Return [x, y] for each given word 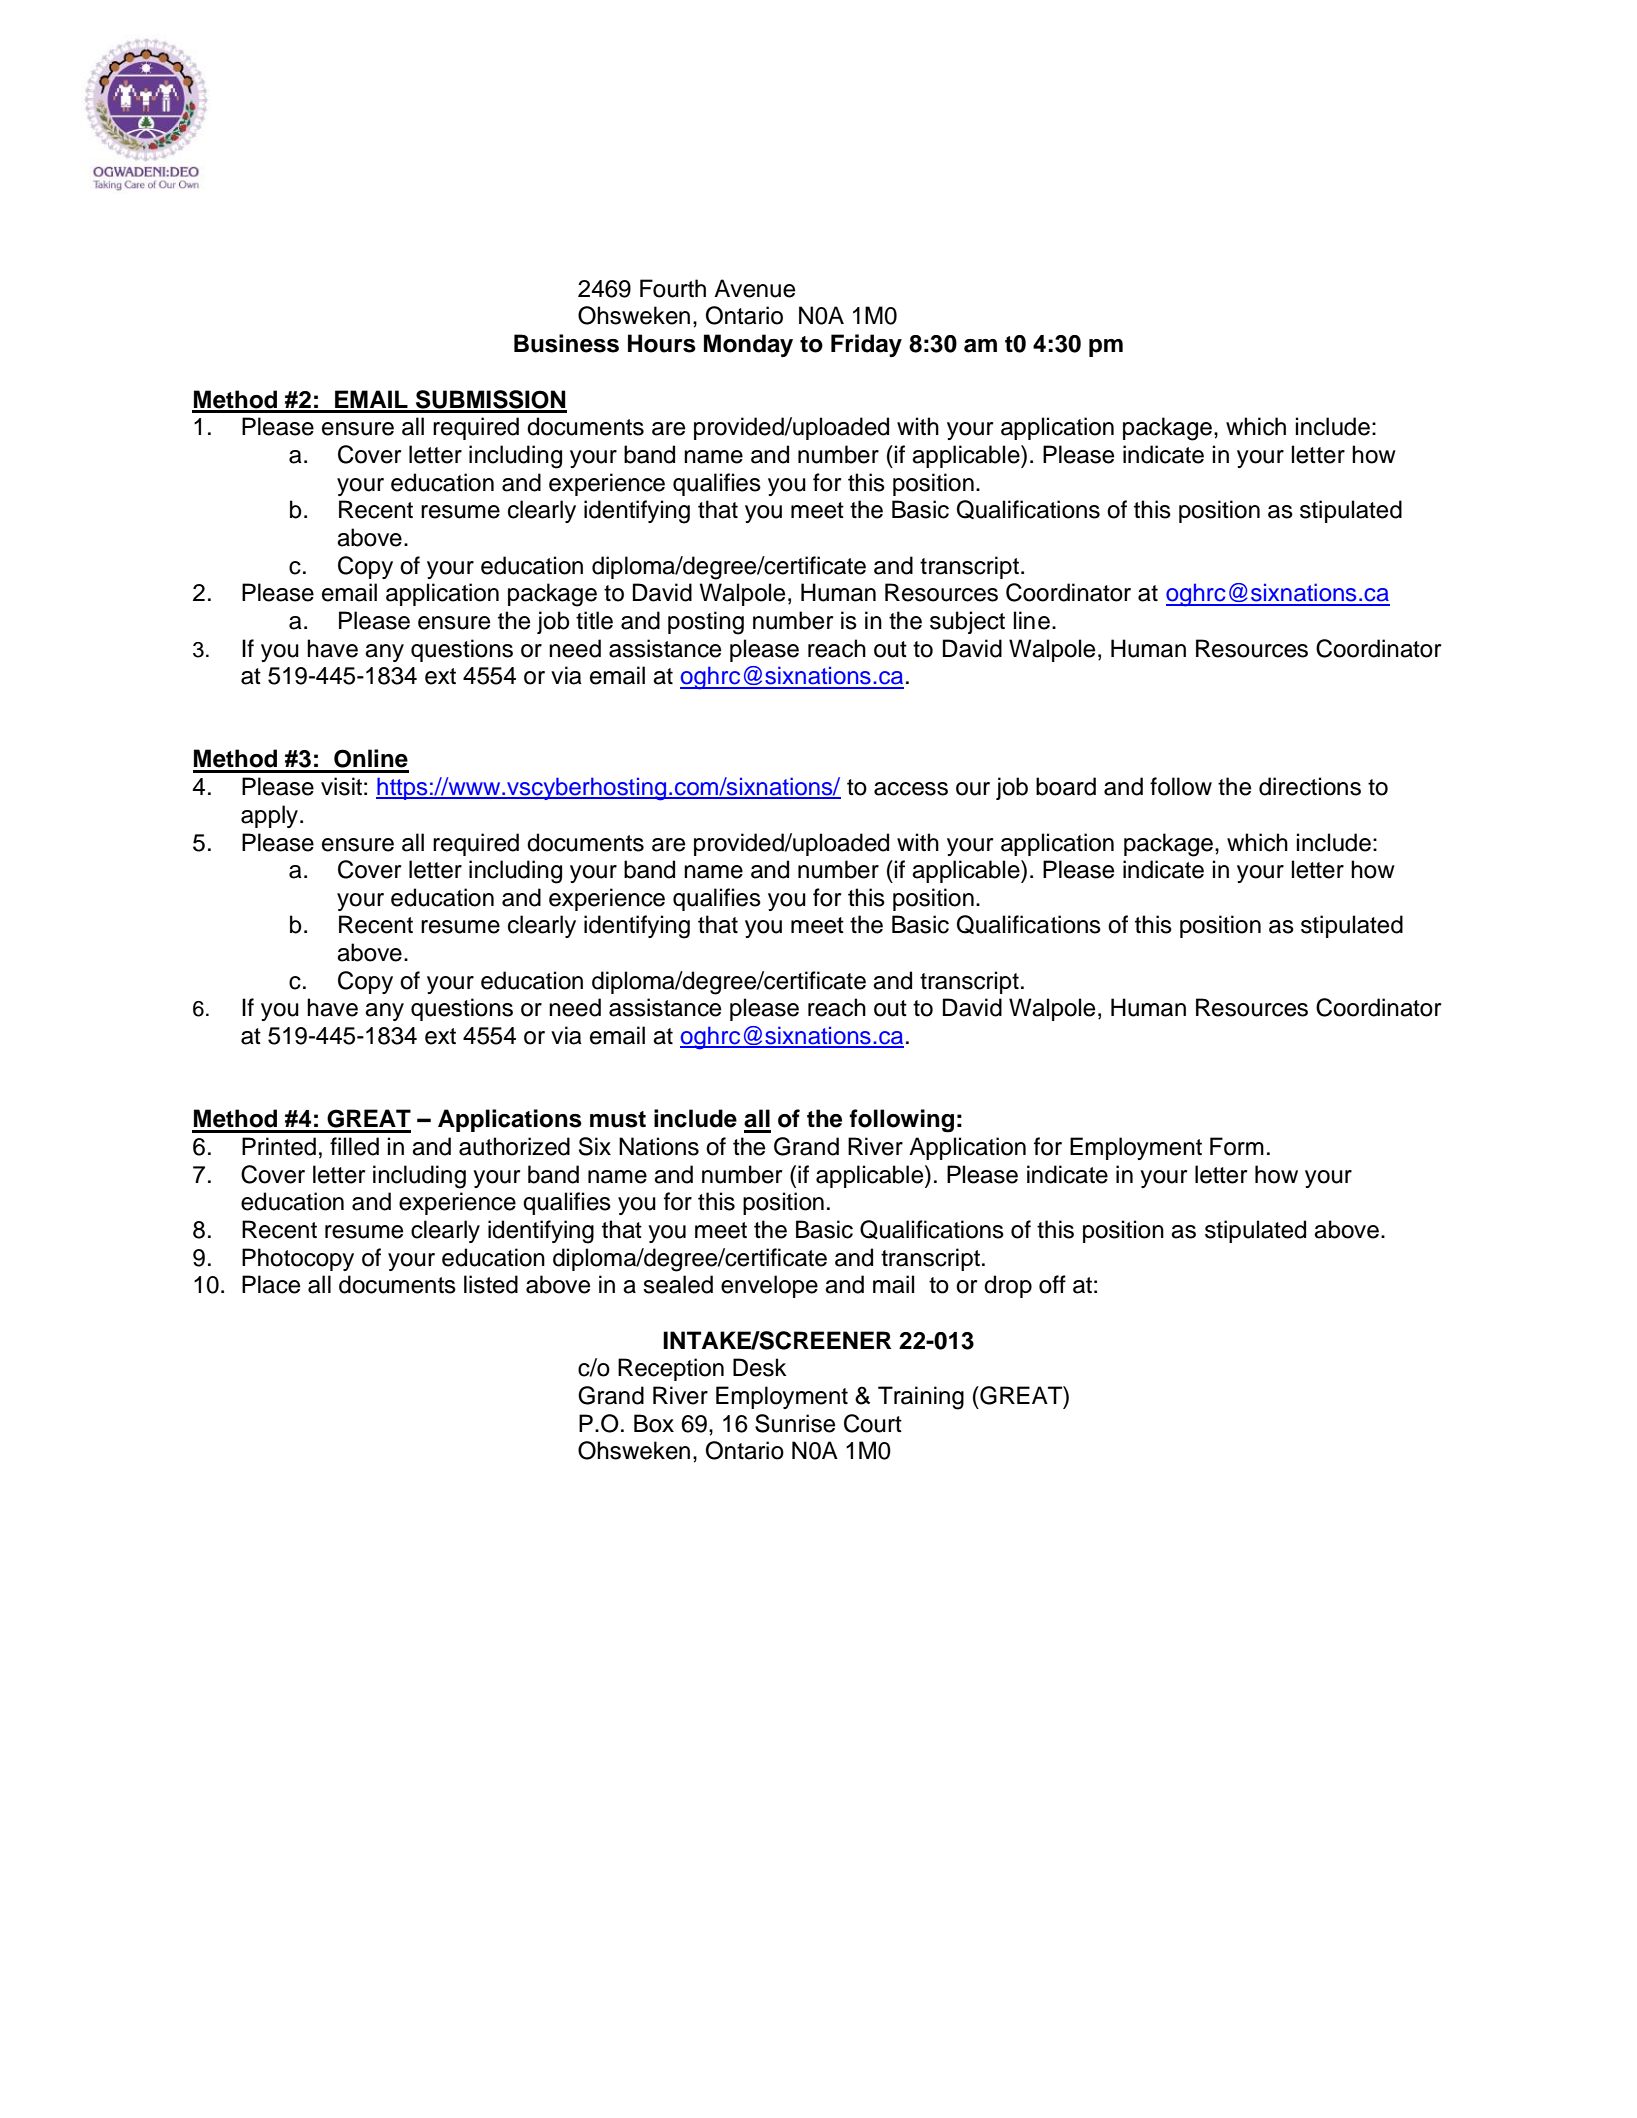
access [911, 789]
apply [271, 816]
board [1066, 786]
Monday [748, 345]
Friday [866, 345]
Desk [760, 1367]
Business [566, 343]
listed [491, 1284]
